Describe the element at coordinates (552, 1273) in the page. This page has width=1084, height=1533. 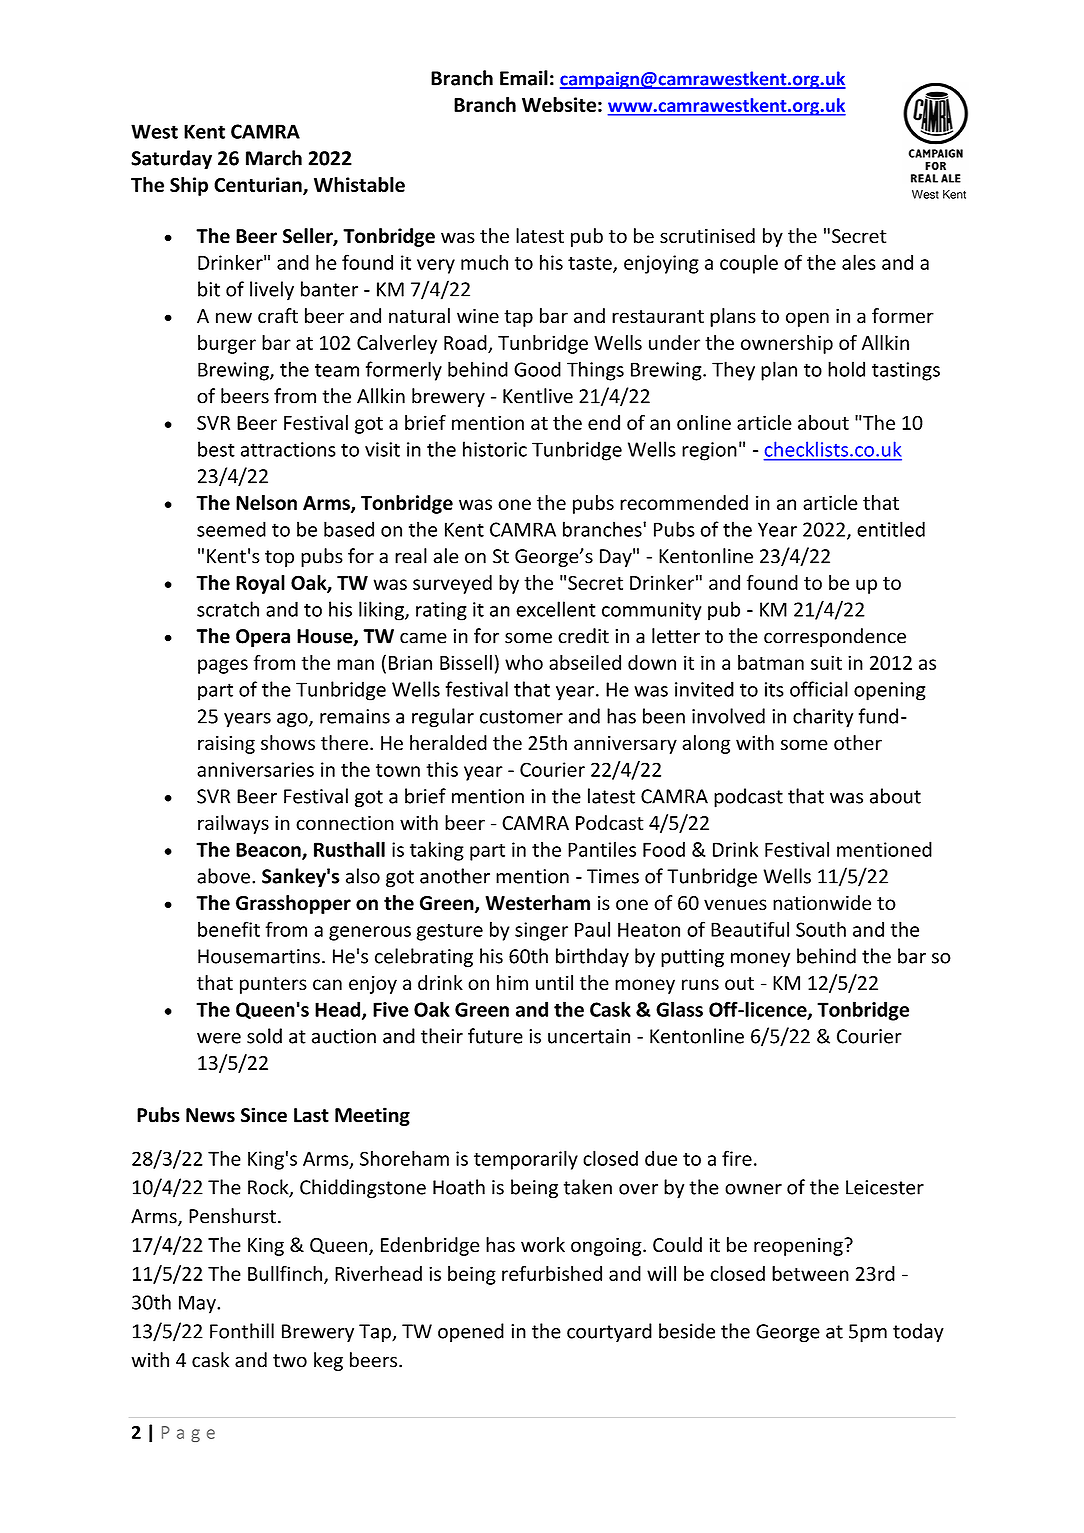
I see `refurbished` at that location.
